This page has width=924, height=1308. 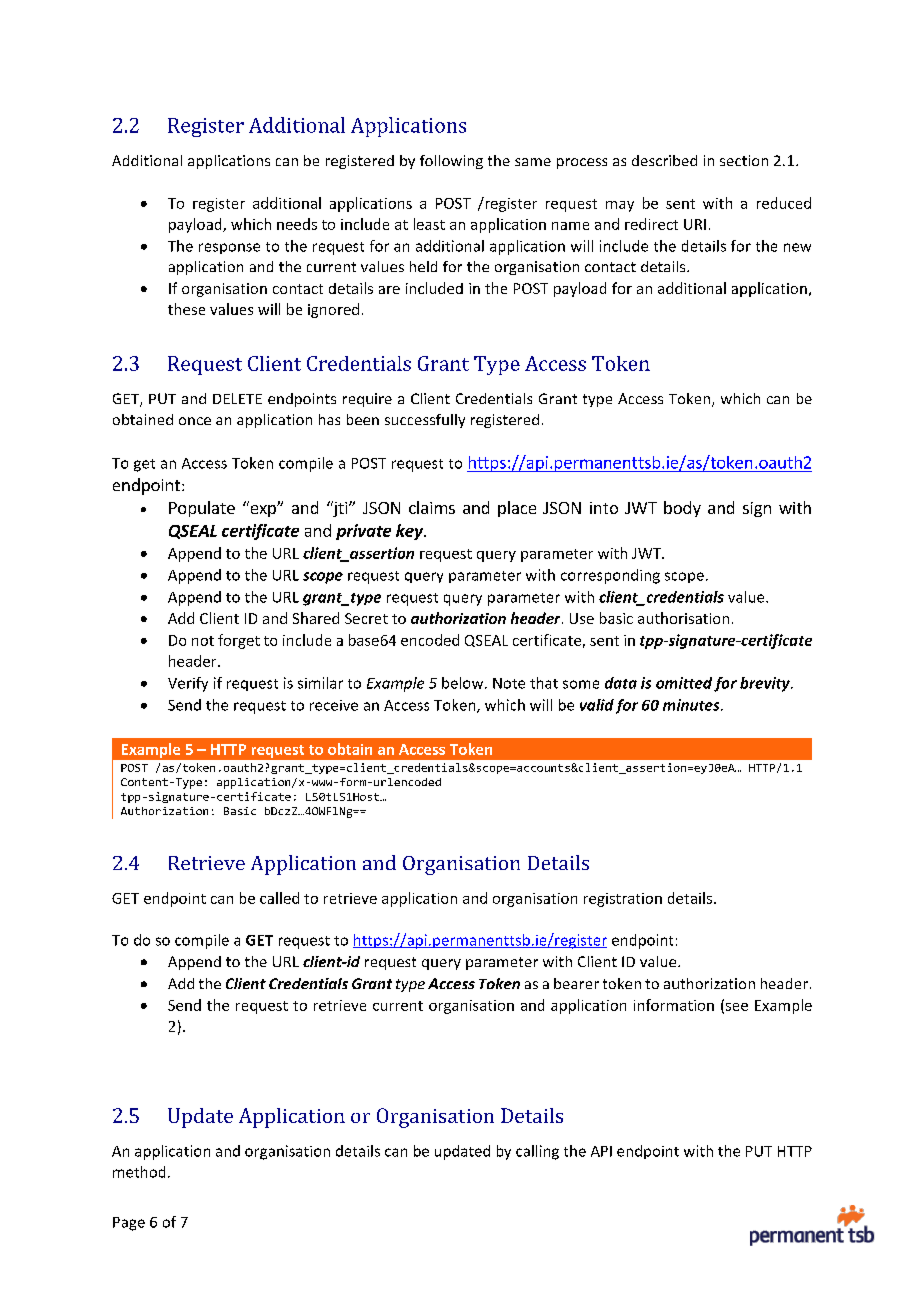 I want to click on response, so click(x=229, y=248).
